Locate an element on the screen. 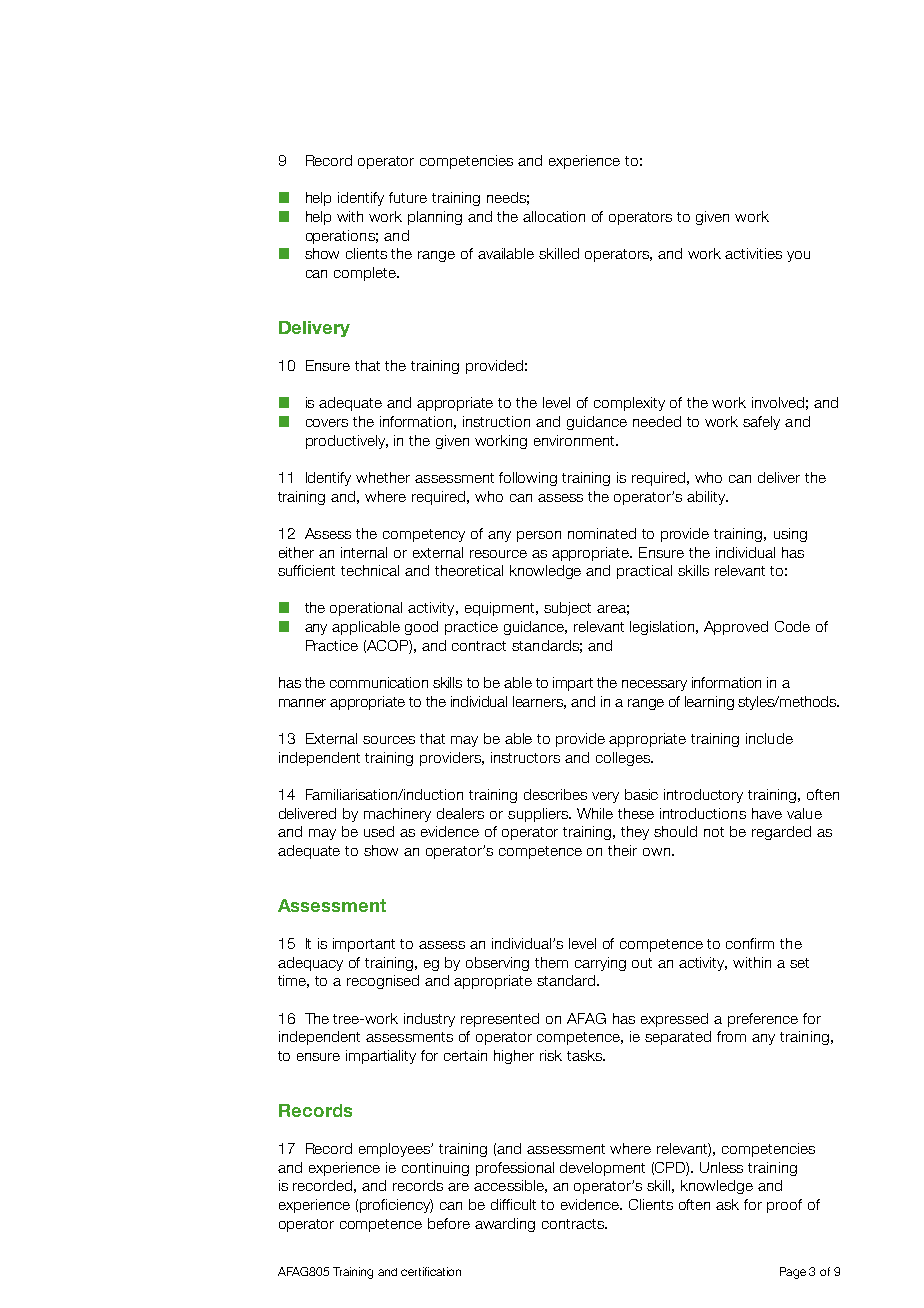 The width and height of the screenshot is (924, 1308). suppliers is located at coordinates (539, 815).
